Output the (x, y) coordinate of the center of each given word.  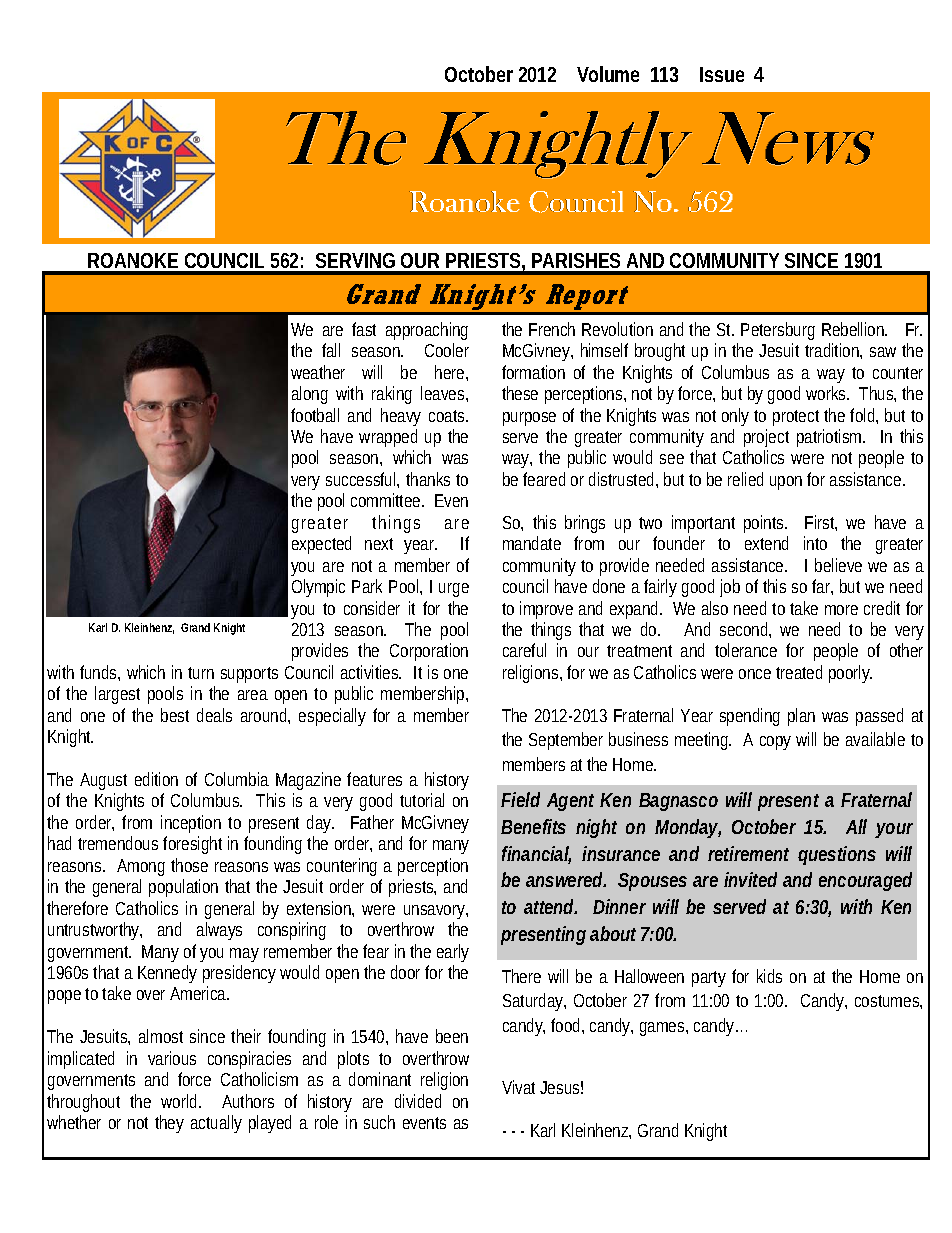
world (181, 1101)
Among (141, 867)
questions (837, 855)
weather (318, 372)
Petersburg (778, 331)
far (822, 587)
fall (331, 350)
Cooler (447, 350)
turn (201, 673)
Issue (722, 74)
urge (454, 590)
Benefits (533, 826)
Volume (608, 74)
